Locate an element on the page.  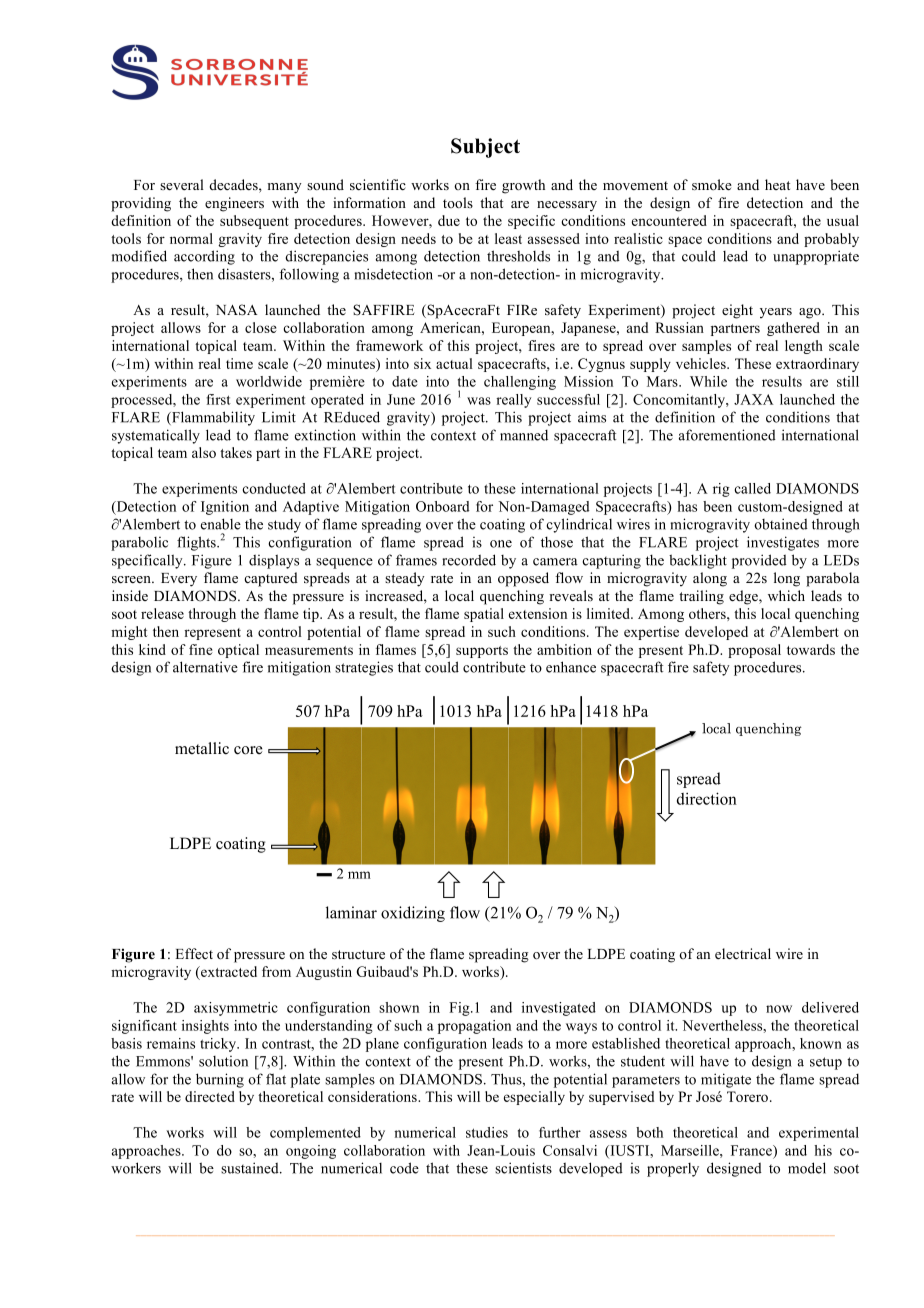
Onboard is located at coordinates (442, 506).
